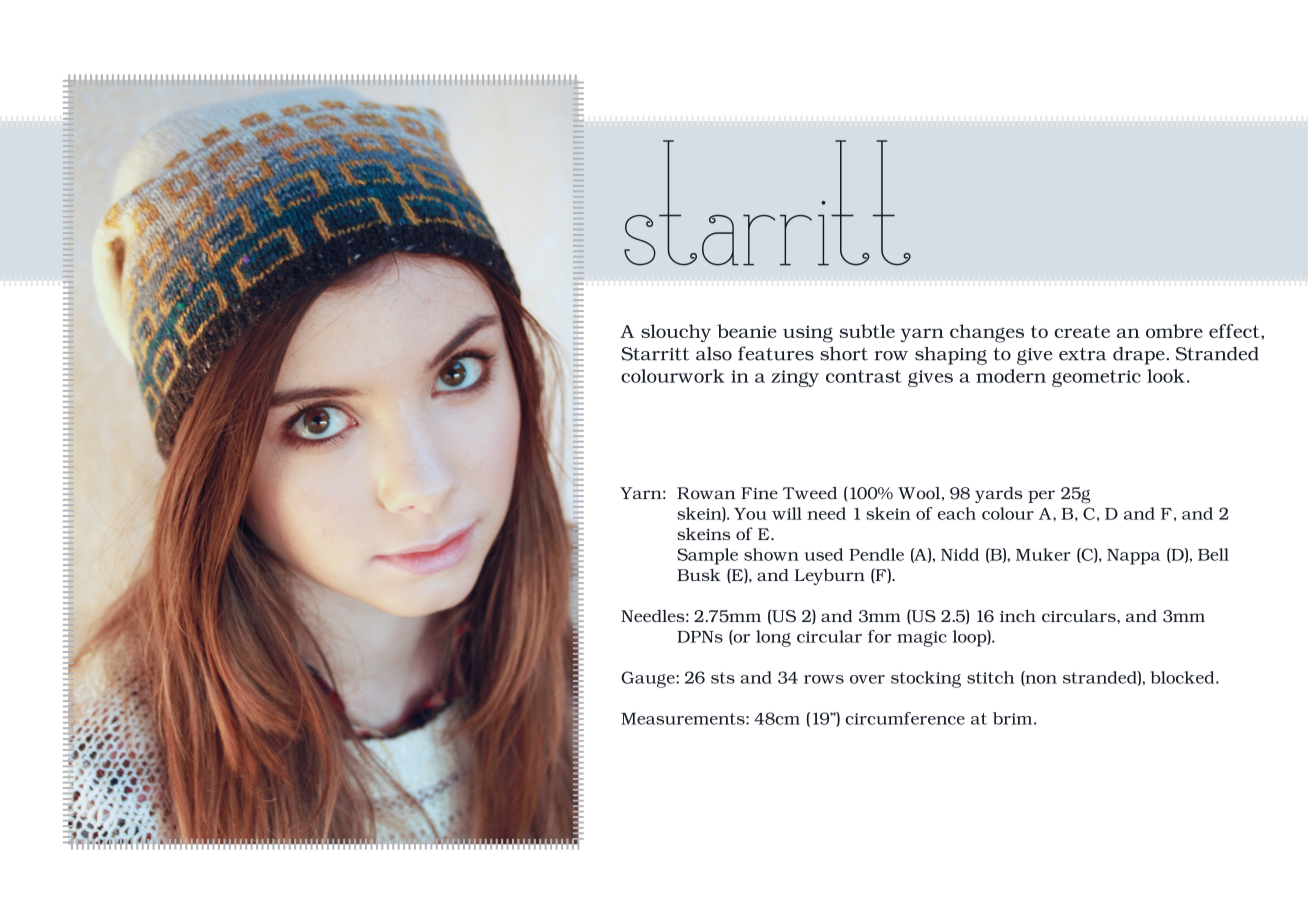 The image size is (1308, 924). Describe the element at coordinates (1213, 554) in the document. I see `Bell` at that location.
